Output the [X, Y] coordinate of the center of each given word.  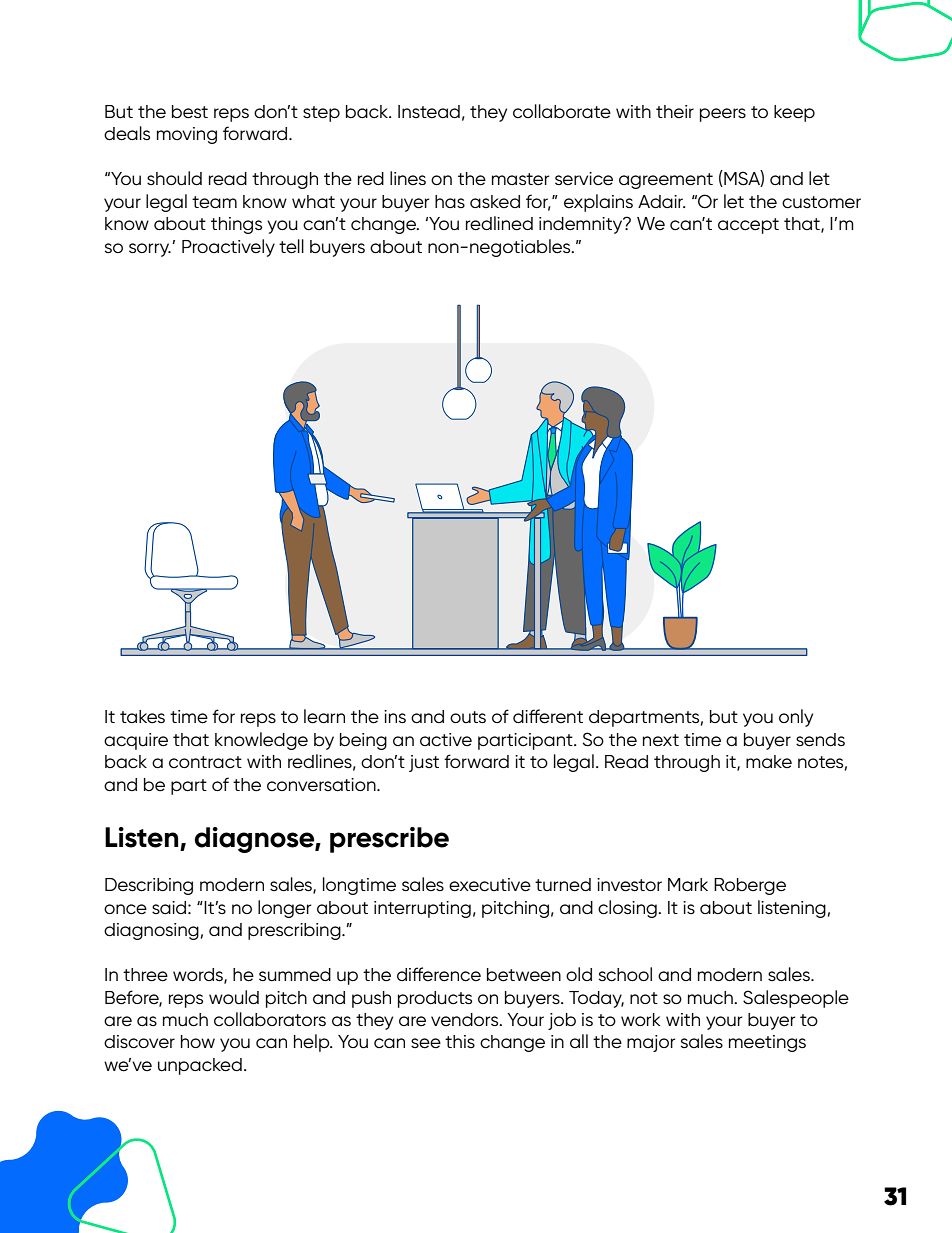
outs [468, 717]
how [198, 1041]
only [796, 718]
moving [187, 135]
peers [723, 115]
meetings [767, 1043]
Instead [429, 111]
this [460, 1041]
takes [142, 717]
